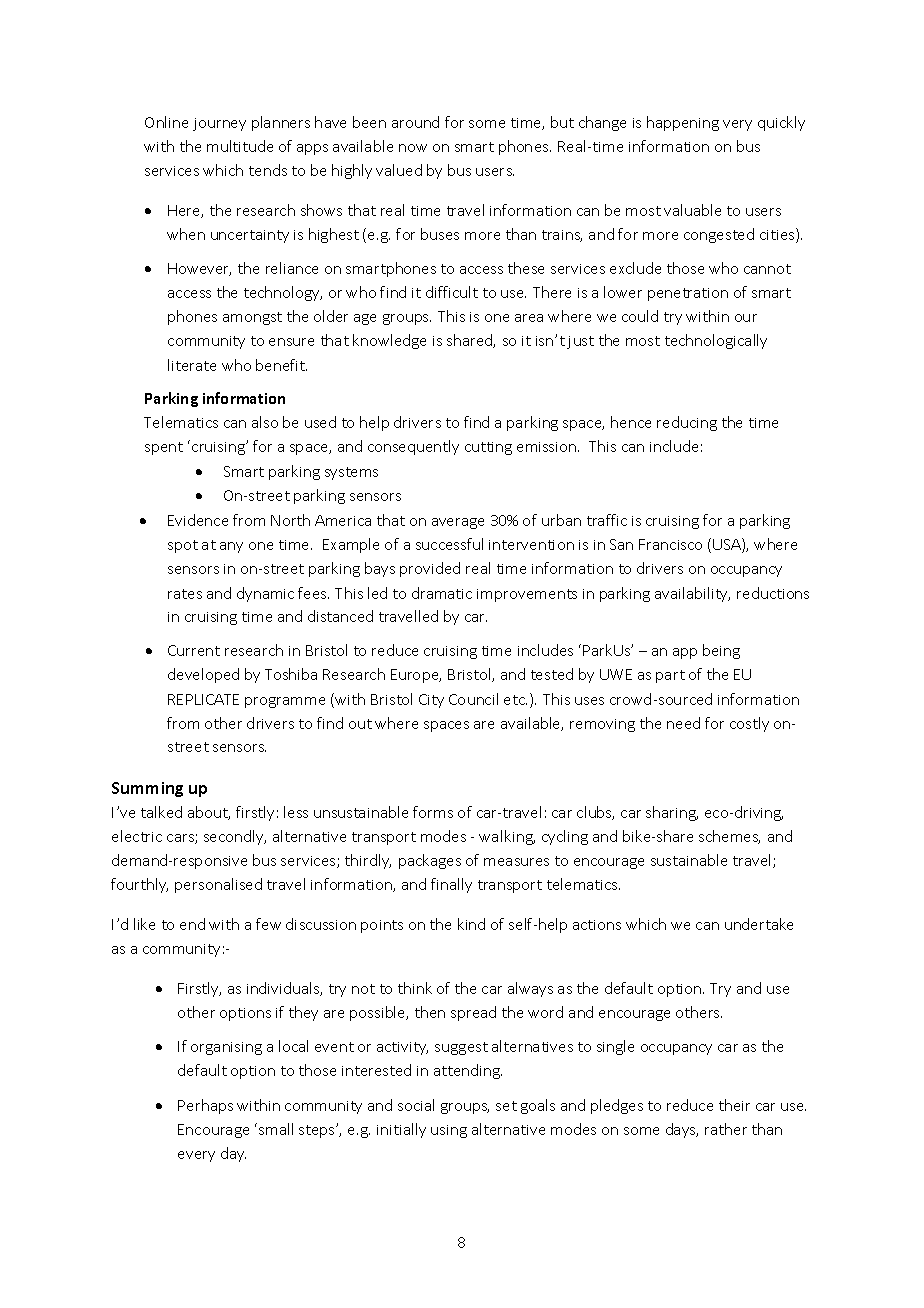  I want to click on multitude, so click(240, 146).
